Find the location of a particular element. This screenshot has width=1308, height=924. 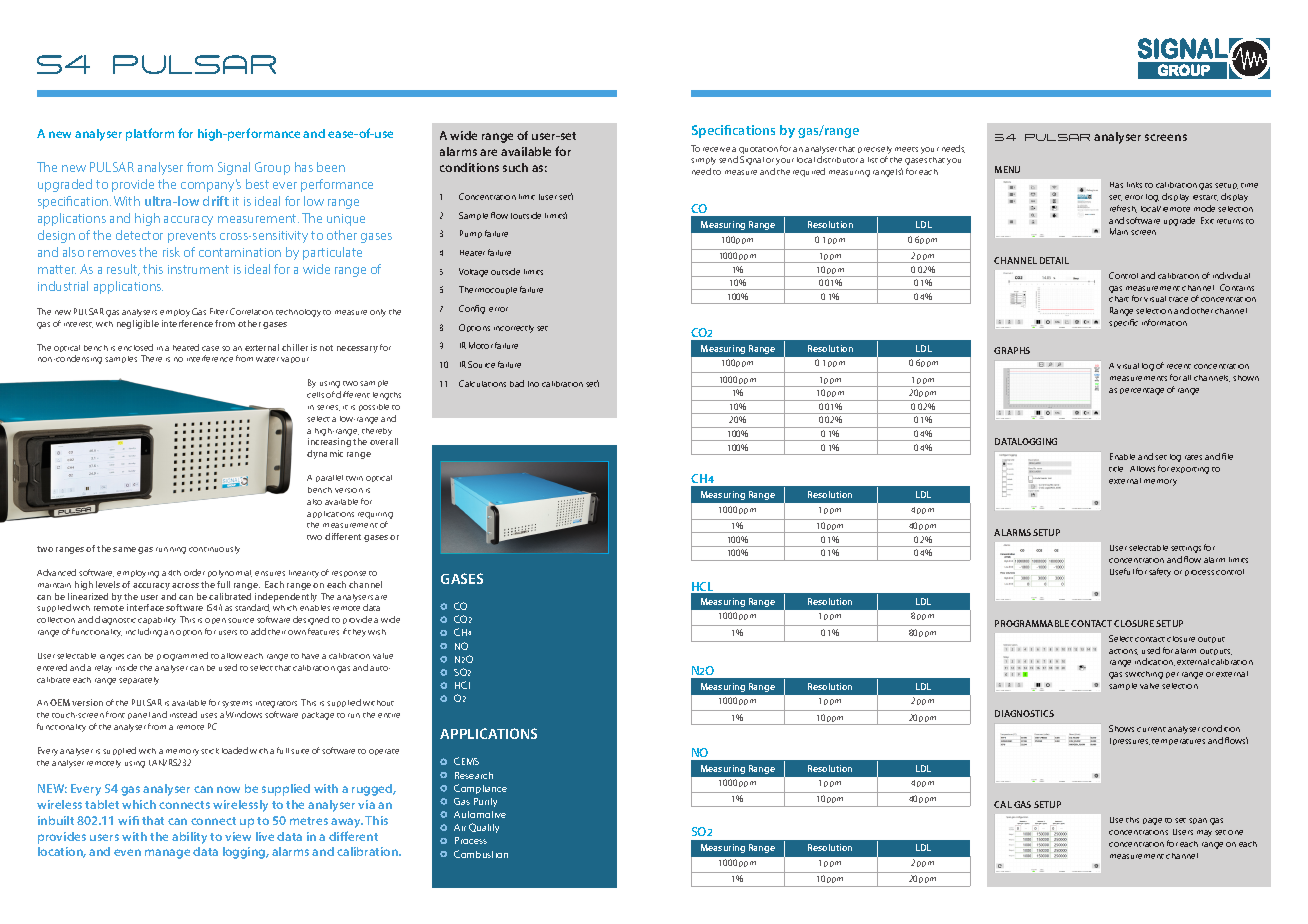

links is located at coordinates (1134, 185).
